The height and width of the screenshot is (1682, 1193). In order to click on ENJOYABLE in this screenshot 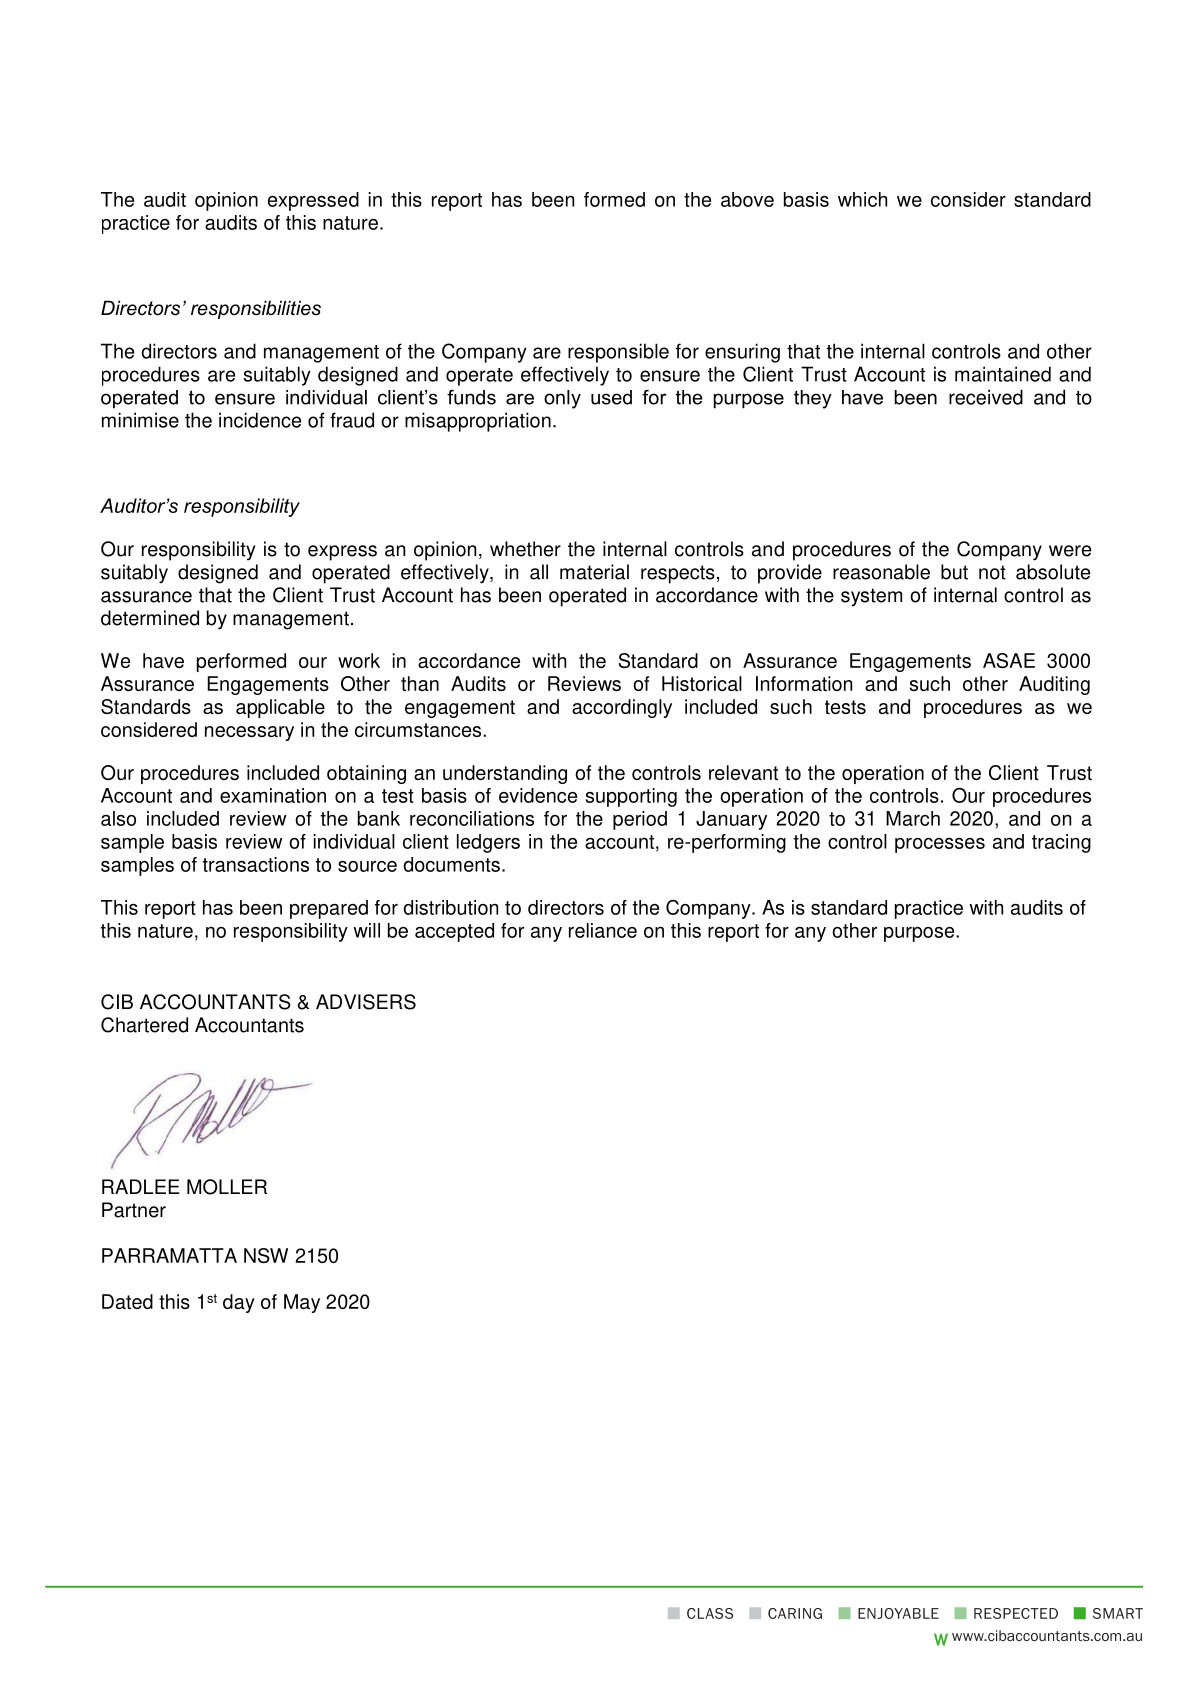, I will do `click(898, 1613)`.
